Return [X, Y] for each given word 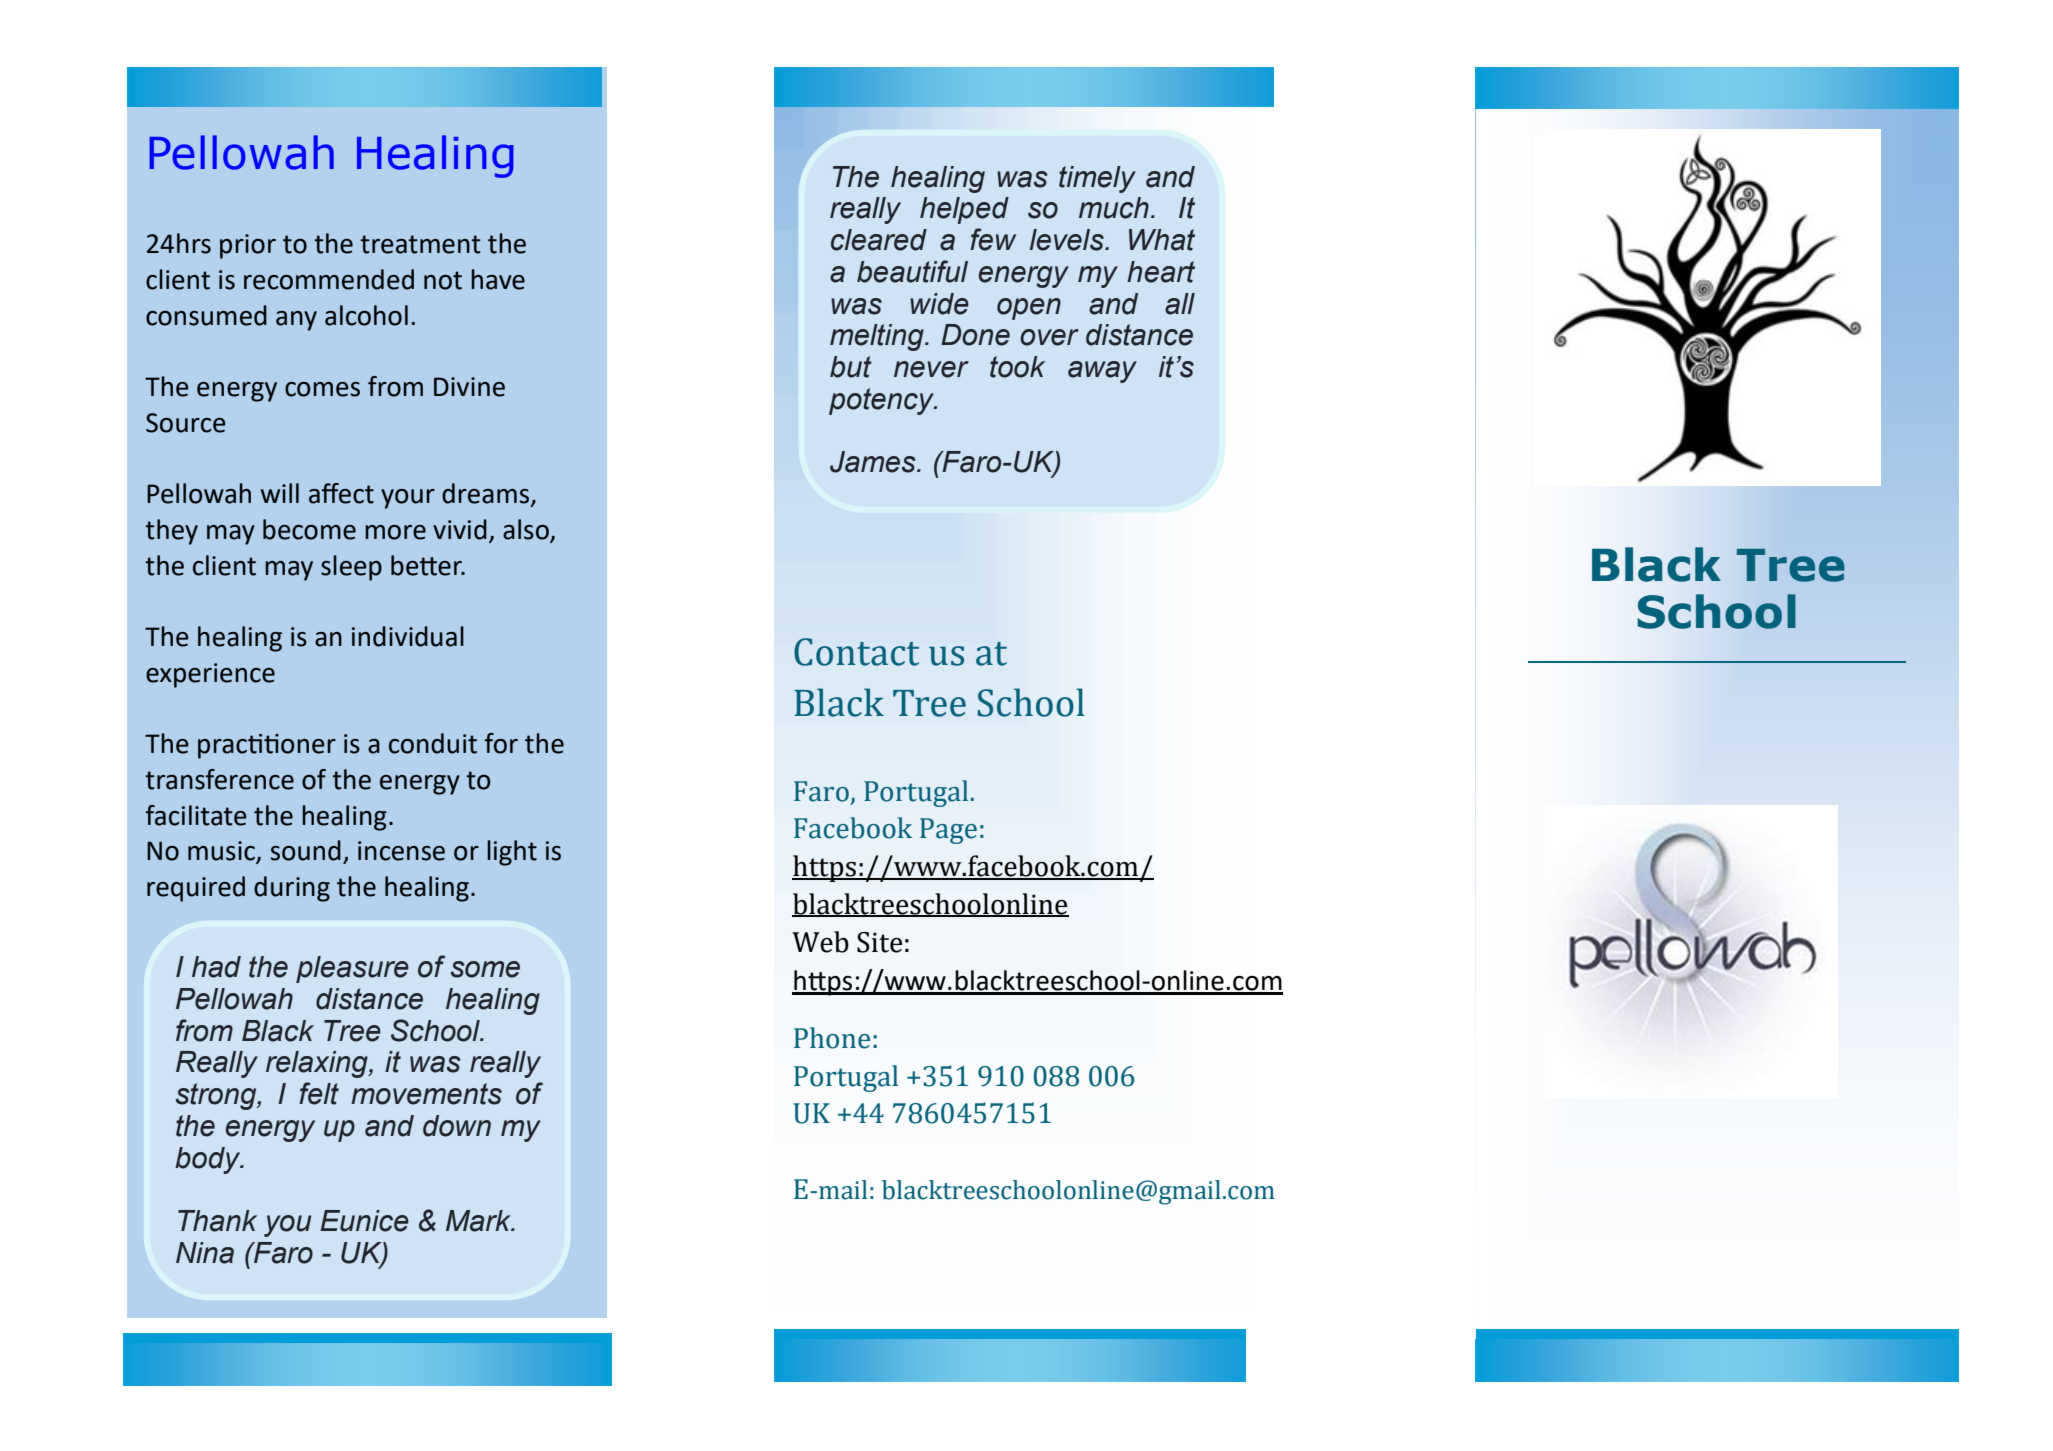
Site [879, 942]
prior [248, 246]
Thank [217, 1221]
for [501, 743]
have [498, 279]
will [280, 493]
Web [820, 942]
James [874, 462]
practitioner [267, 746]
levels [1068, 240]
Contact [856, 652]
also [527, 530]
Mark [480, 1221]
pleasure [352, 969]
